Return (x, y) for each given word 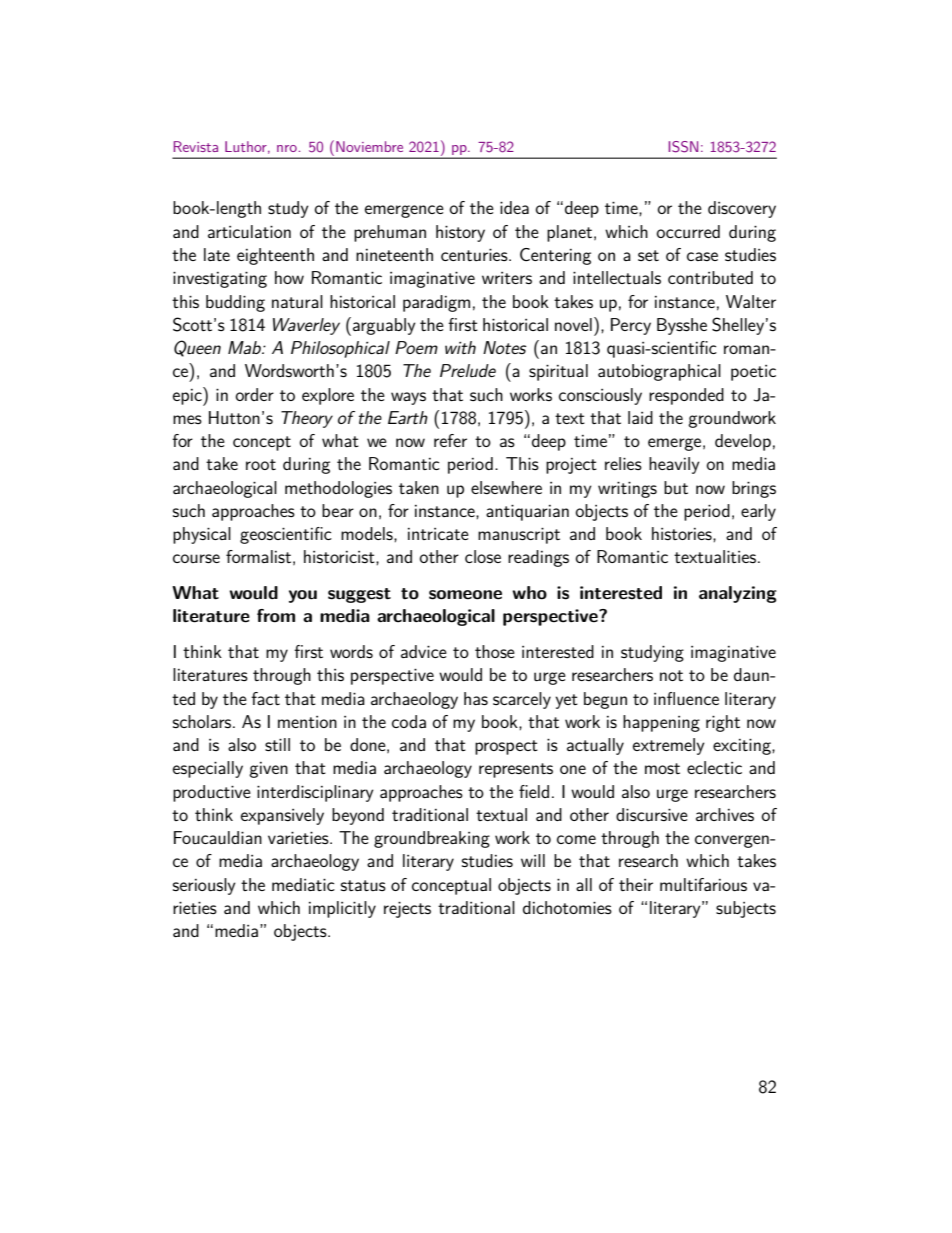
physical (202, 535)
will (533, 860)
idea (514, 207)
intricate (438, 534)
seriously (204, 886)
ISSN (683, 147)
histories (683, 534)
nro (287, 148)
